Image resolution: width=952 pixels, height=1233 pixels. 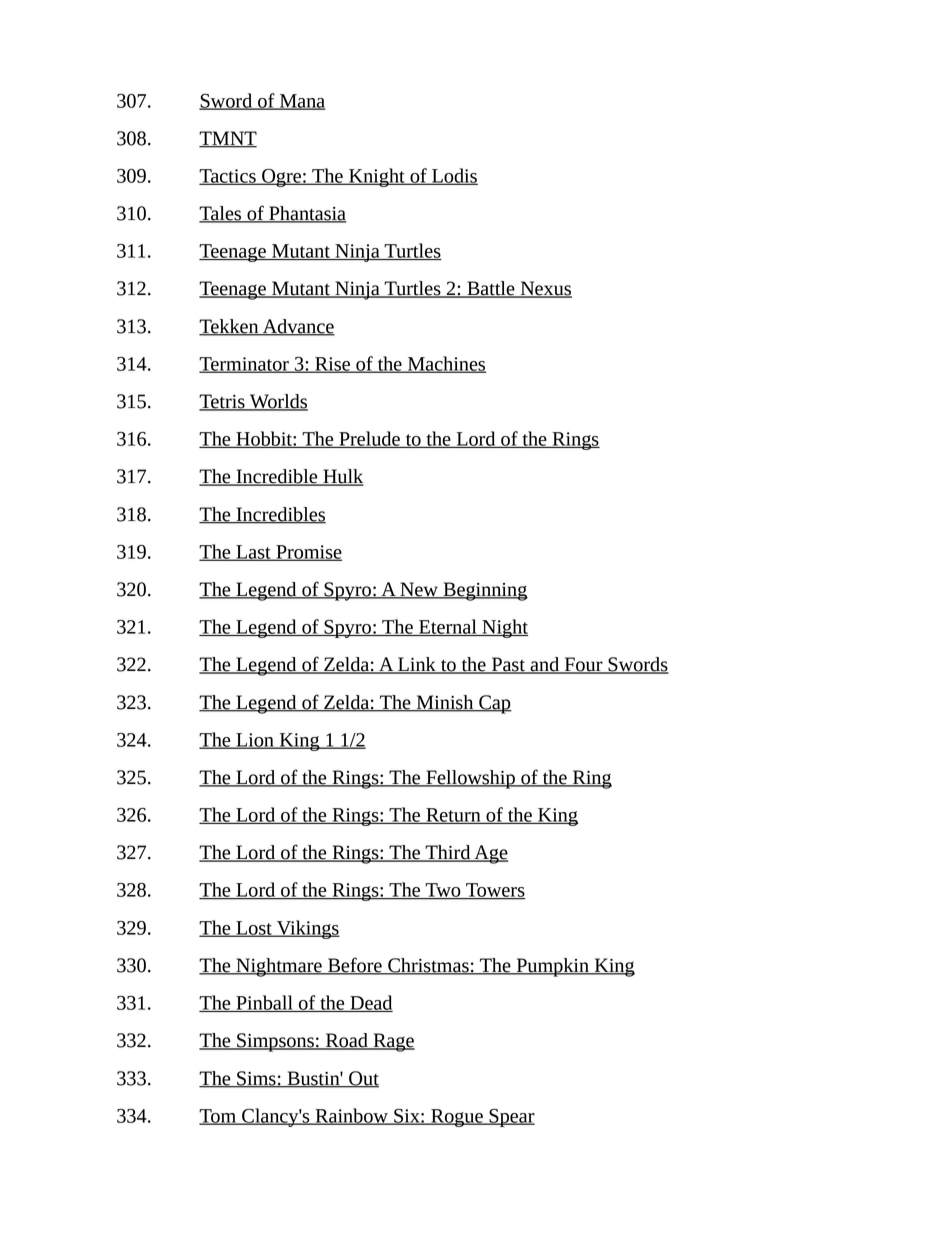 What do you see at coordinates (301, 102) in the screenshot?
I see `Mana` at bounding box center [301, 102].
